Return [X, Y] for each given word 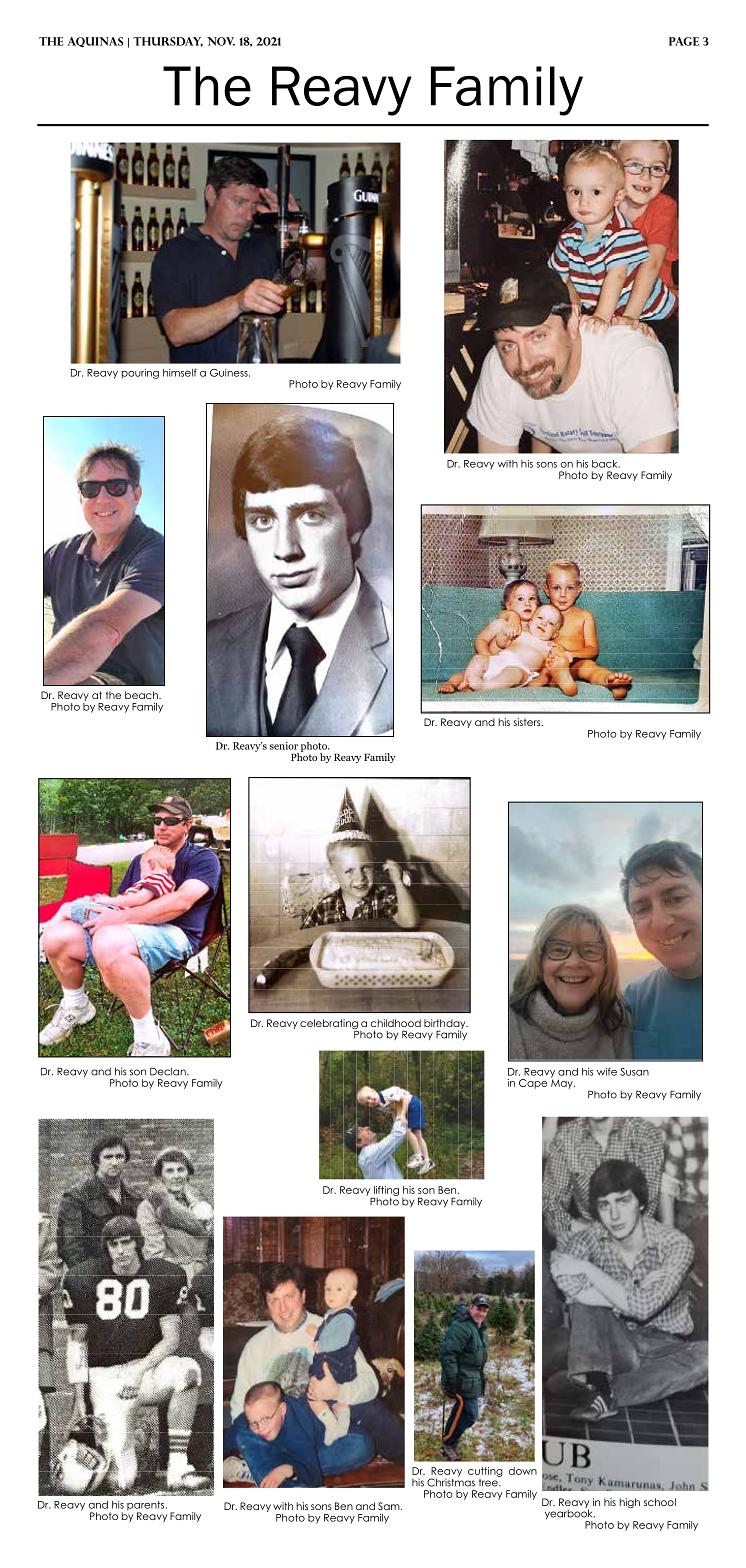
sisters [528, 722]
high [629, 1503]
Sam [390, 1506]
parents [147, 1507]
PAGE [684, 41]
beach [142, 695]
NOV [221, 41]
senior [284, 746]
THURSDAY [168, 42]
